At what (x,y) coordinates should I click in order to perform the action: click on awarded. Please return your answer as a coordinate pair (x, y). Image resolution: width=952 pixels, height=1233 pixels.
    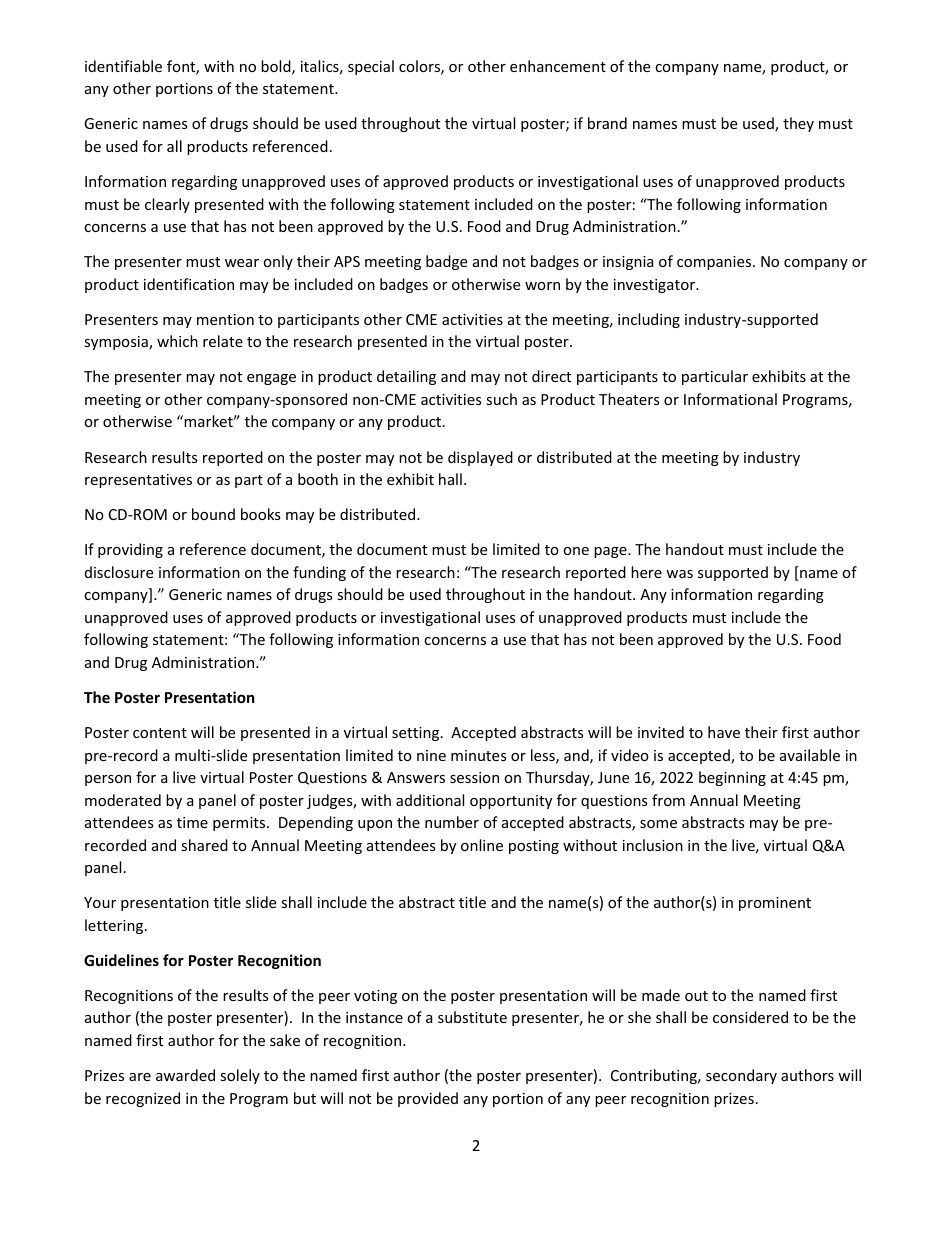
    Looking at the image, I should click on (185, 1075).
